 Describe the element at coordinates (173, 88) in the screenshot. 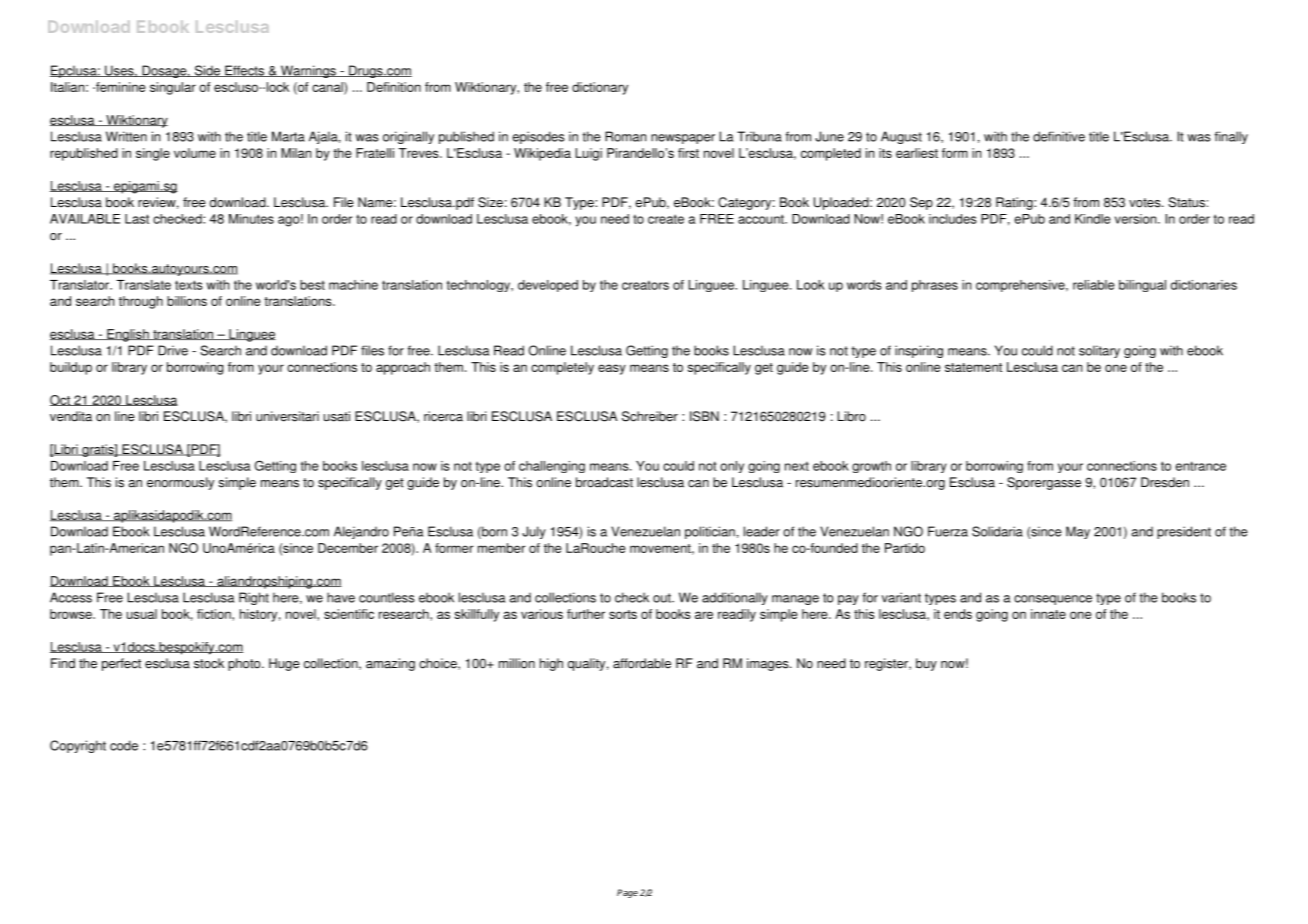

I see `singular` at that location.
